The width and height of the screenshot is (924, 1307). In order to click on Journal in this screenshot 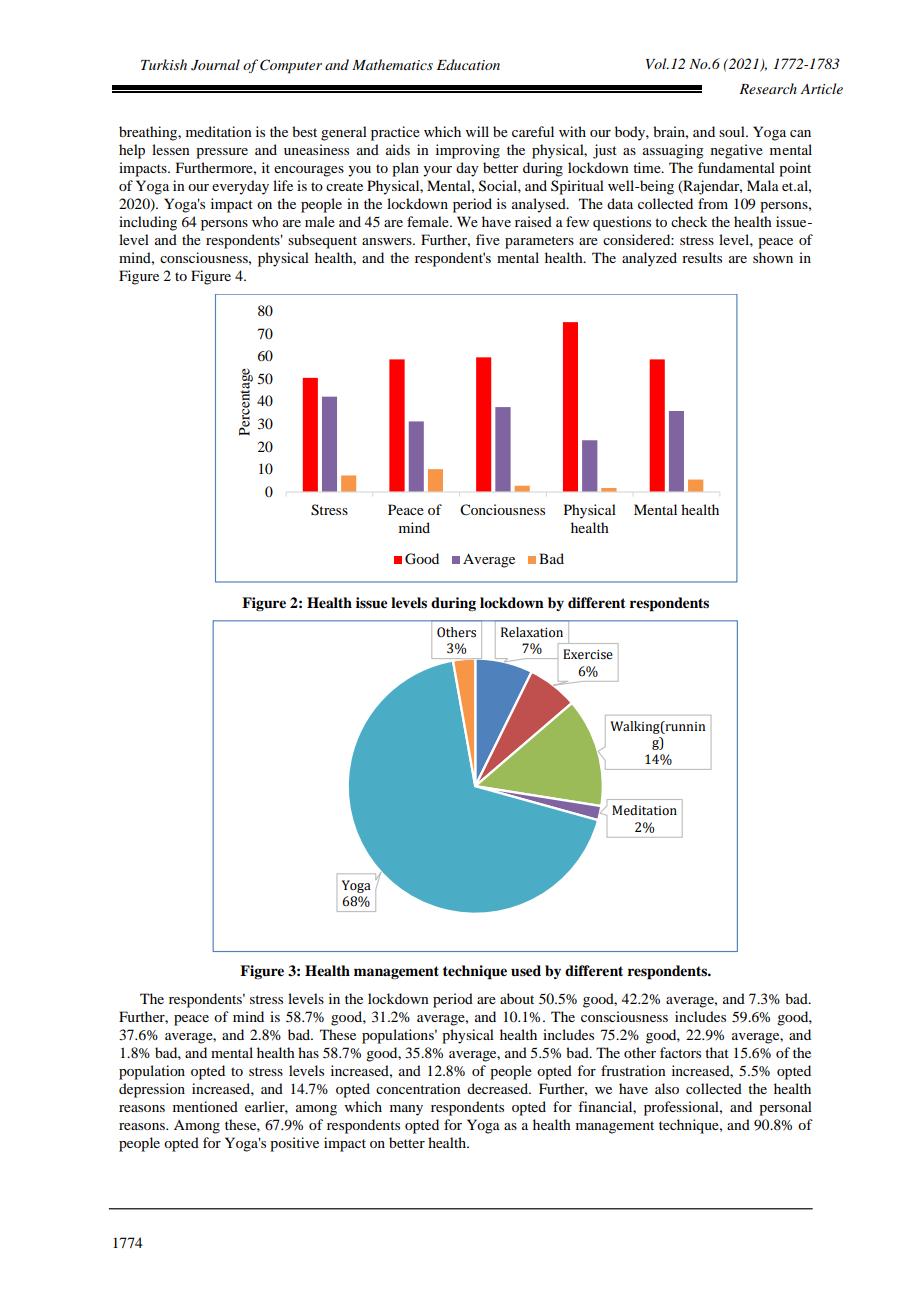, I will do `click(215, 65)`.
